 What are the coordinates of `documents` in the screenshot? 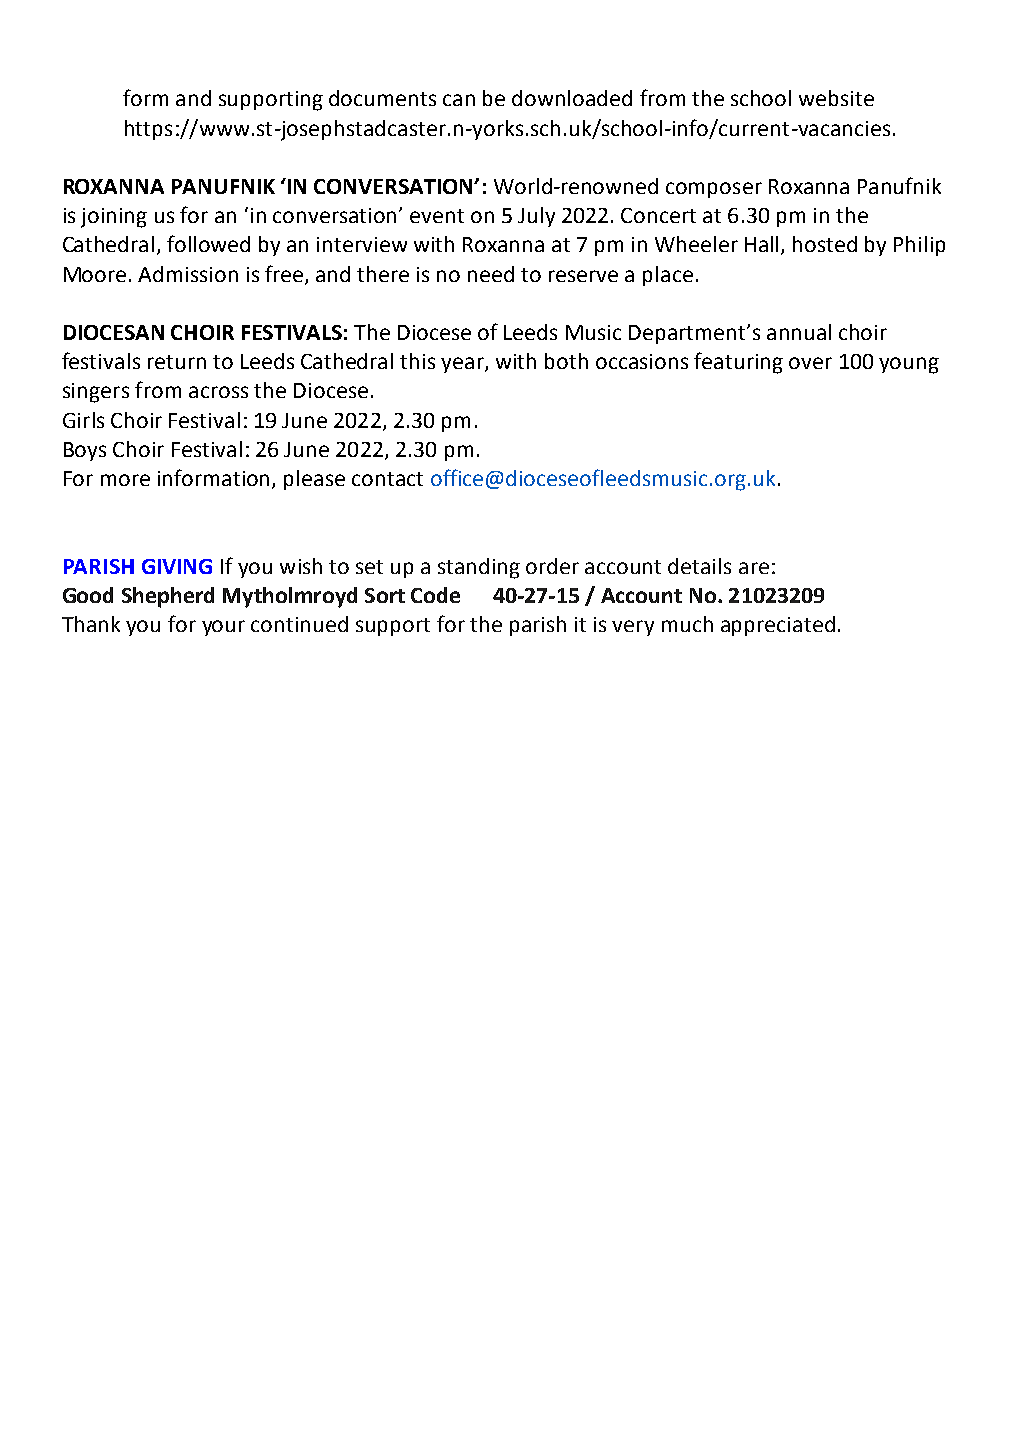 It's located at (382, 98).
